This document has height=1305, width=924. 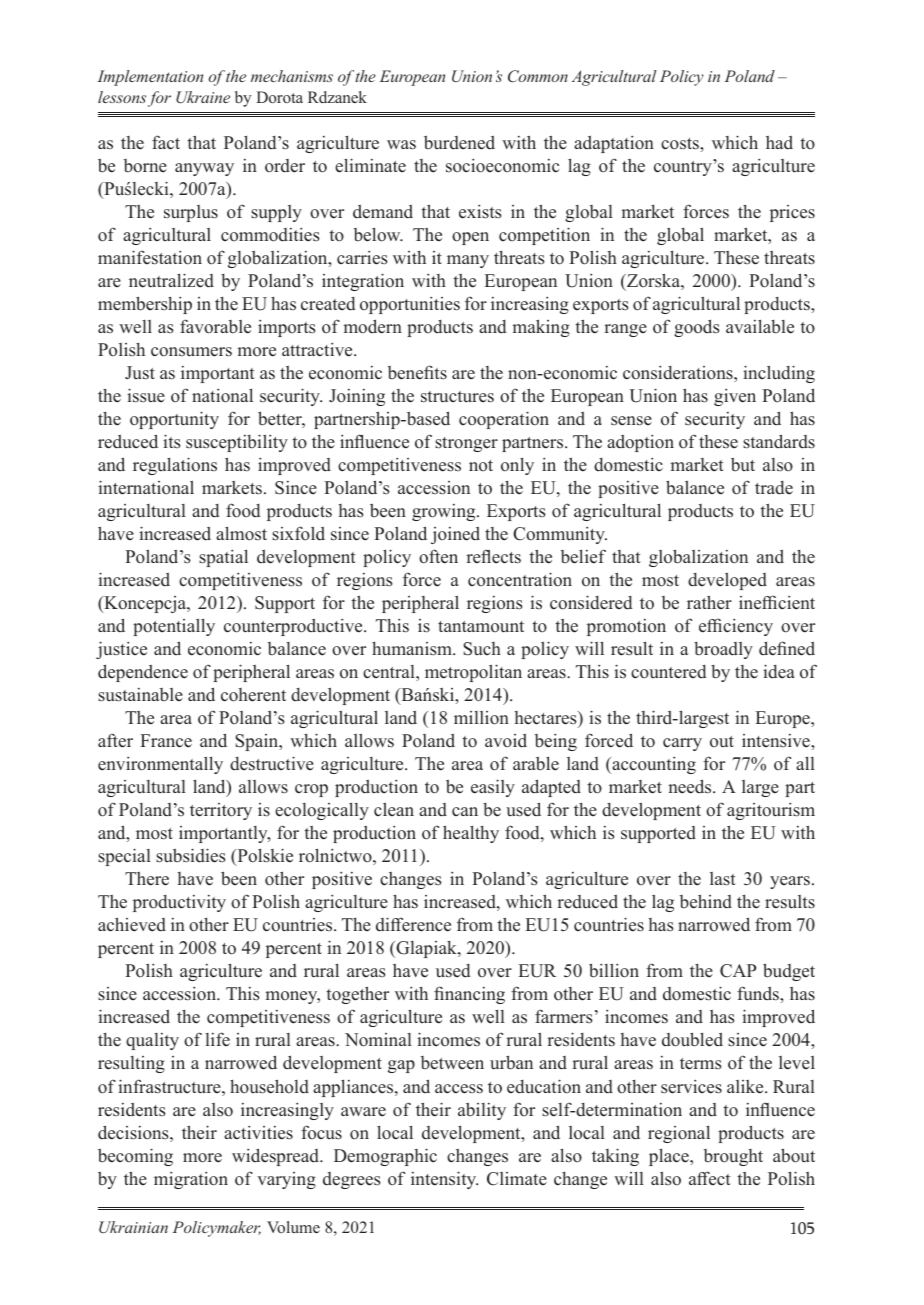 What do you see at coordinates (457, 397) in the document?
I see `structures` at bounding box center [457, 397].
